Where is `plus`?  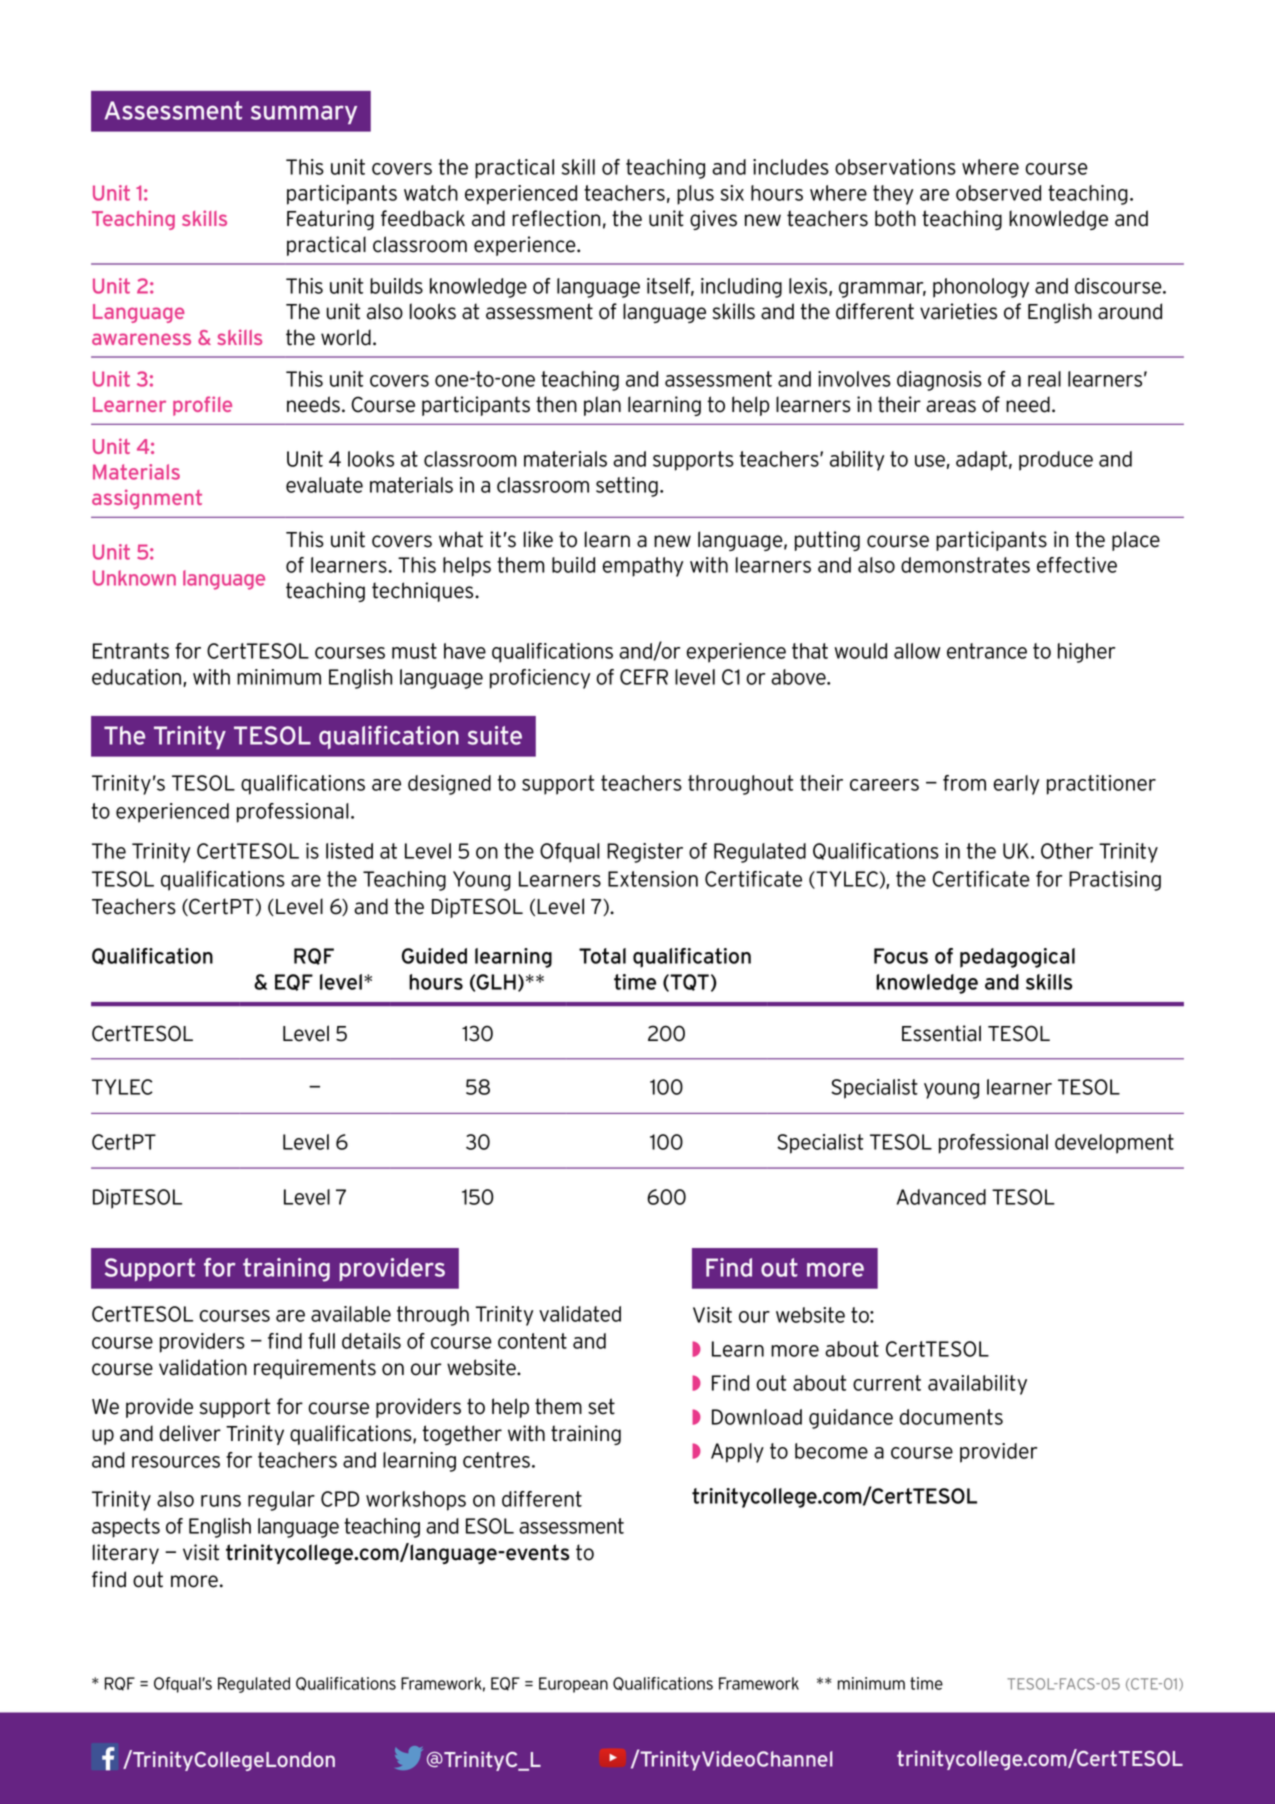 plus is located at coordinates (695, 195).
